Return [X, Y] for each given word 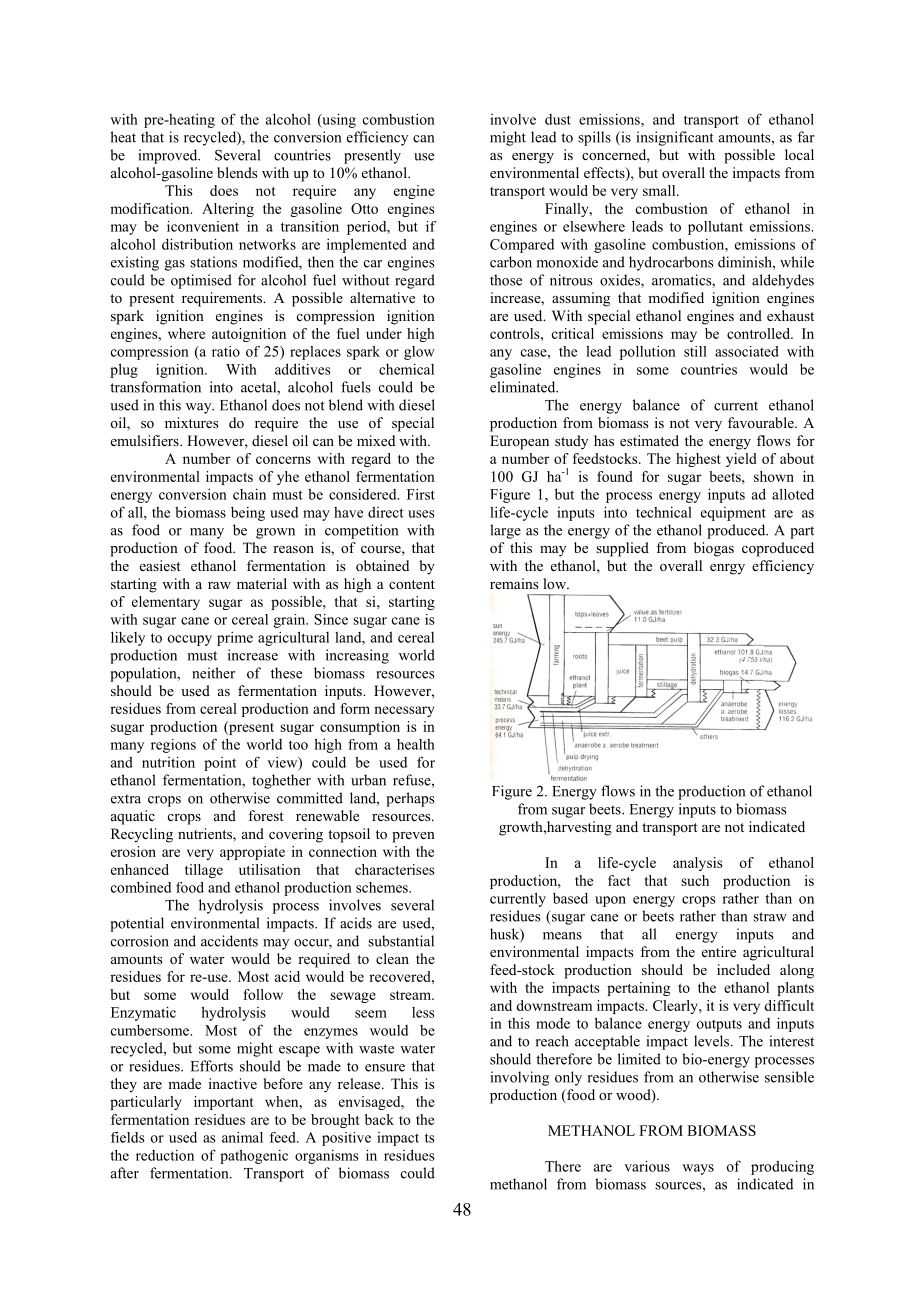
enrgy [727, 569]
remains [514, 583]
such [695, 880]
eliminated [524, 387]
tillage [204, 871]
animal [242, 1137]
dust [558, 119]
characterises [394, 869]
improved [169, 156]
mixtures [191, 422]
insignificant [675, 138]
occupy [190, 640]
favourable [762, 422]
